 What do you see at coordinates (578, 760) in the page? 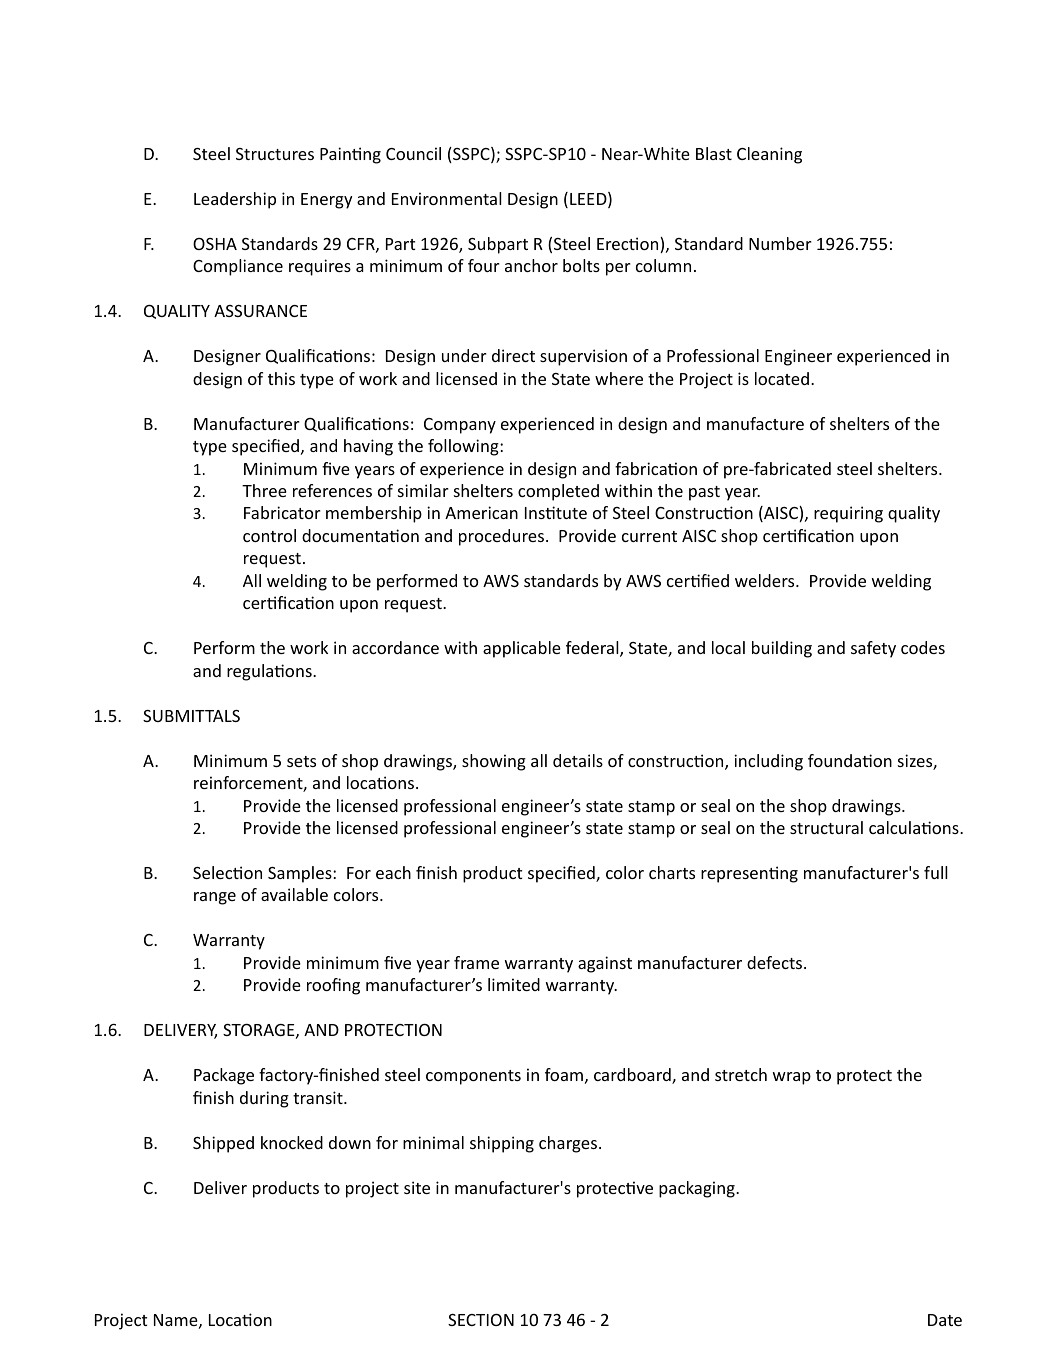
I see `details` at bounding box center [578, 760].
